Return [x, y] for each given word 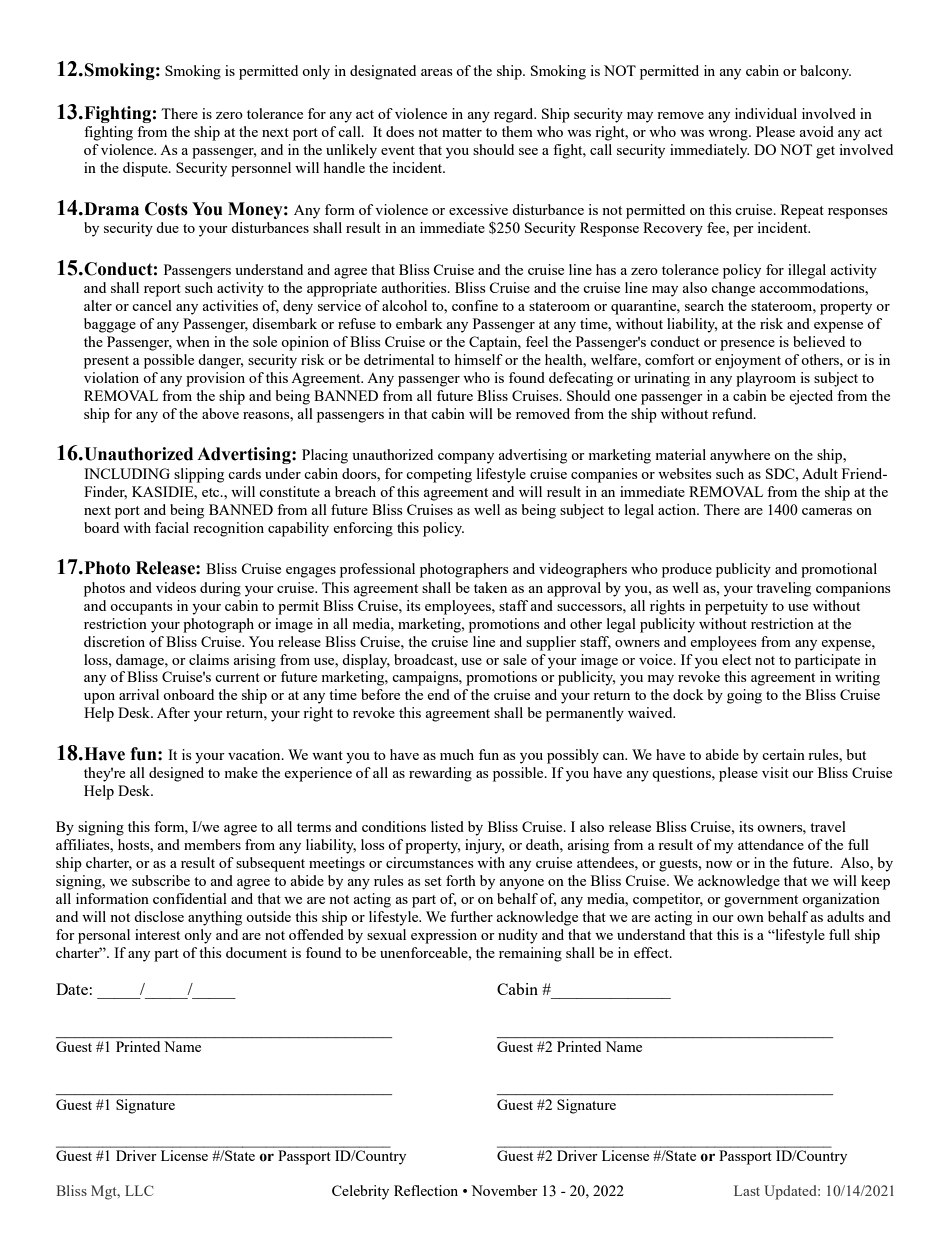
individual [766, 113]
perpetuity [736, 607]
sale [515, 659]
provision [215, 379]
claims [209, 659]
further [471, 916]
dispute [146, 169]
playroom [766, 379]
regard [515, 115]
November [504, 1190]
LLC [139, 1190]
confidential [190, 898]
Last [747, 1190]
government [761, 901]
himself [479, 359]
